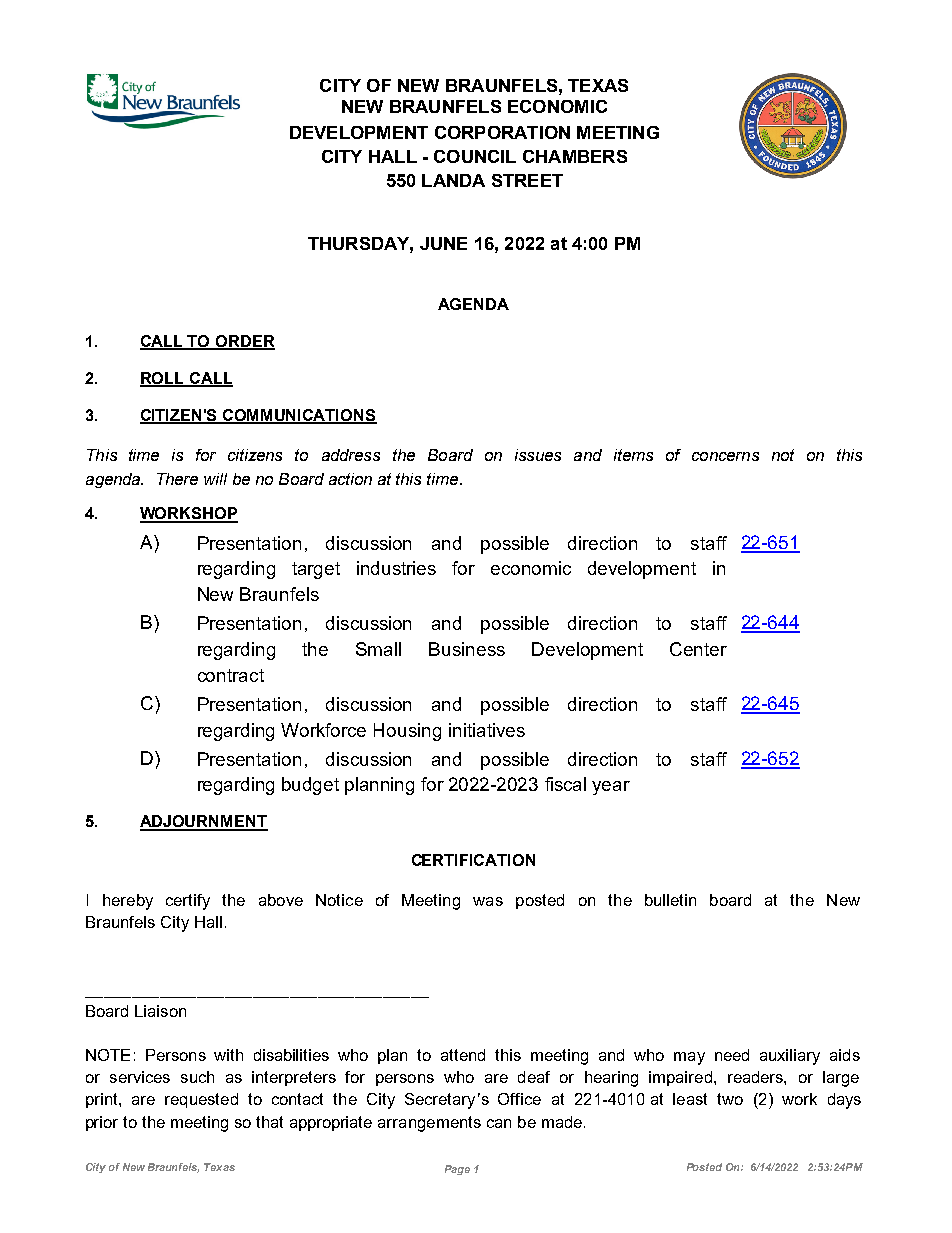 This screenshot has width=952, height=1233. What do you see at coordinates (204, 822) in the screenshot?
I see `ADJOURNMENT` at bounding box center [204, 822].
